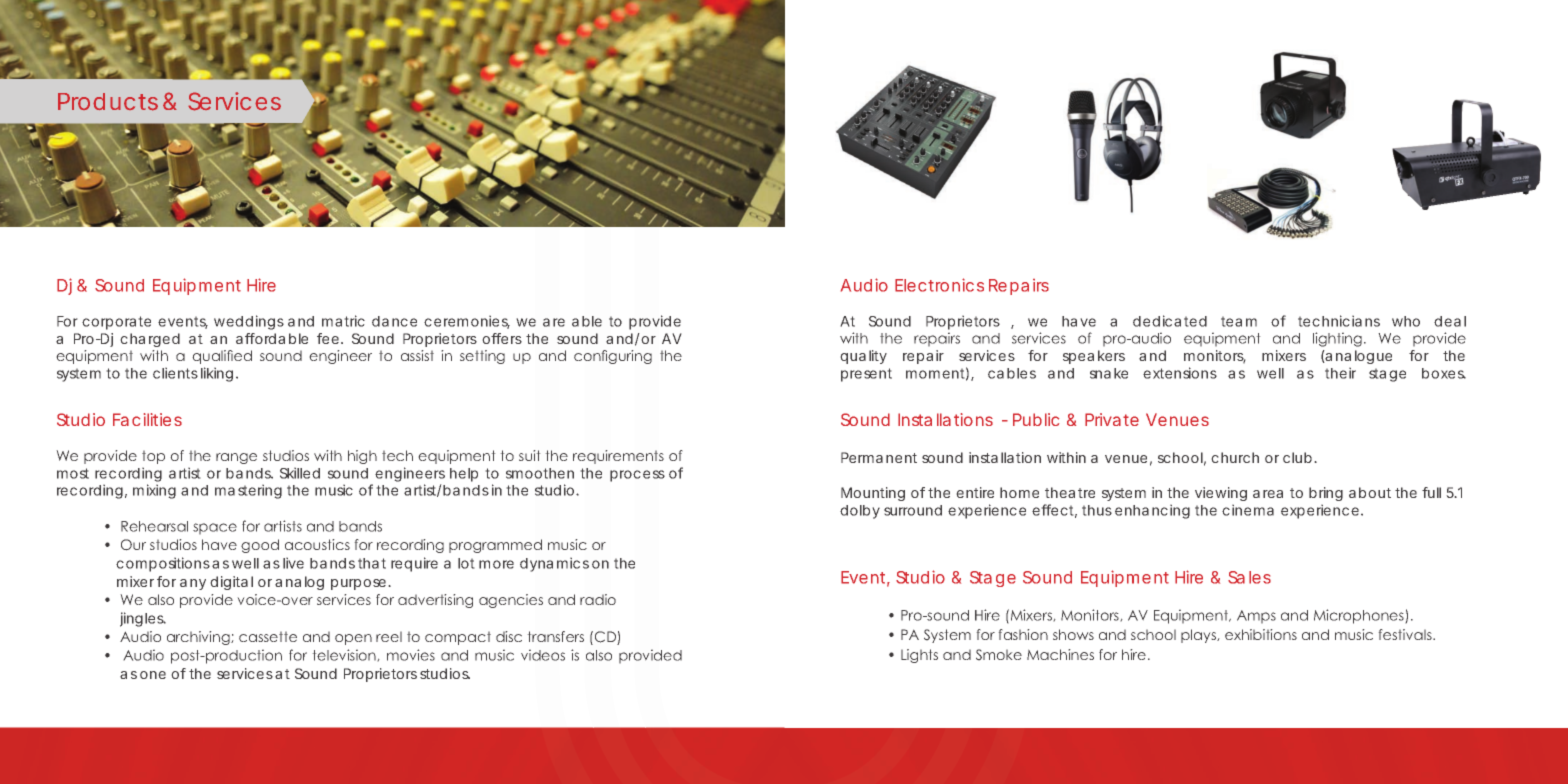 The height and width of the page is (784, 1568). What do you see at coordinates (1239, 321) in the page?
I see `team` at bounding box center [1239, 321].
